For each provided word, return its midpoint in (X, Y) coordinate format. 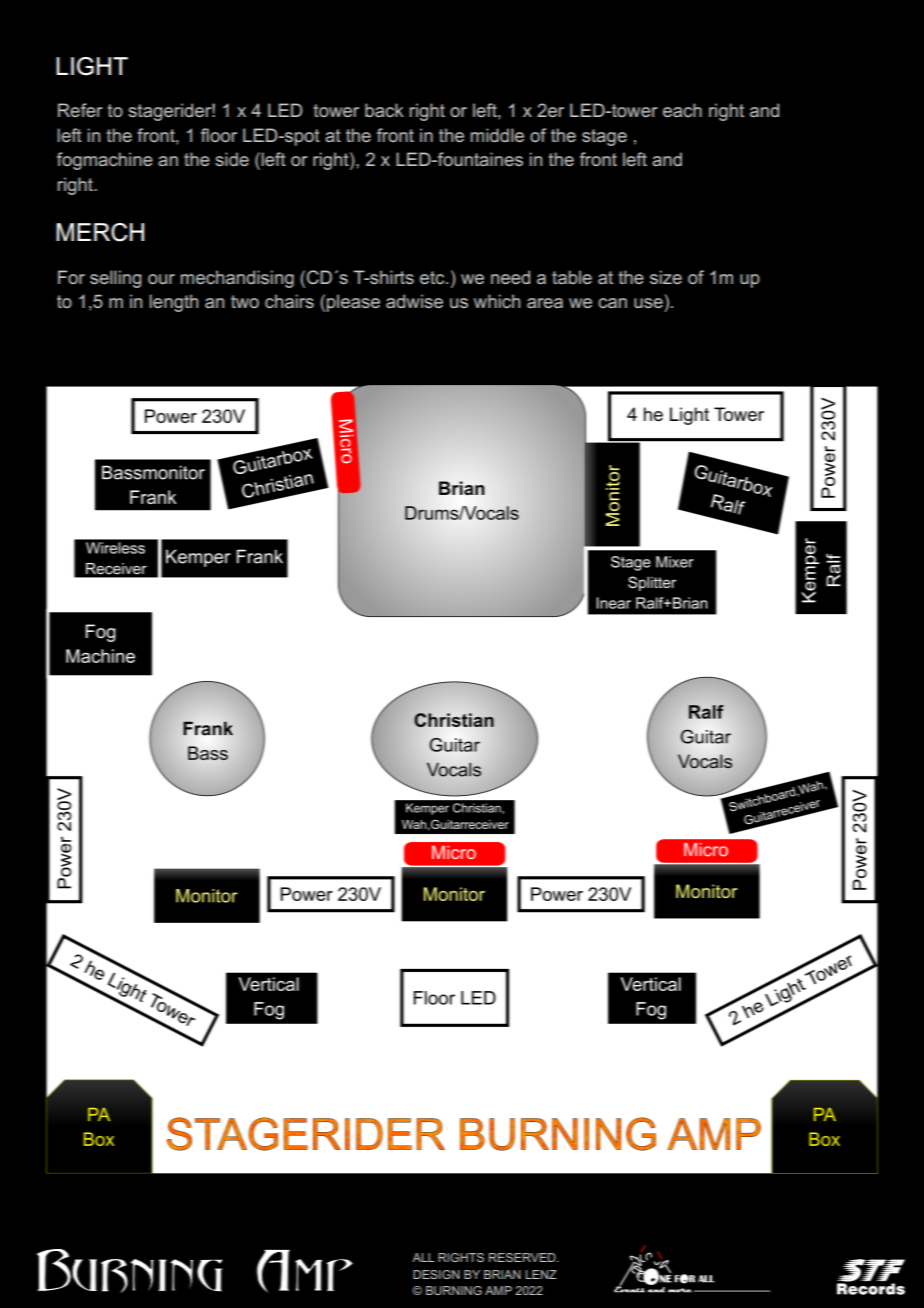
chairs (289, 301)
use (648, 303)
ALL (423, 1257)
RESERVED (523, 1257)
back (384, 110)
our (161, 279)
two (245, 301)
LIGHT (92, 66)
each (682, 110)
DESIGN (436, 1274)
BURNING (454, 1290)
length (174, 303)
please (353, 303)
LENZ (541, 1274)
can (612, 303)
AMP (498, 1290)
